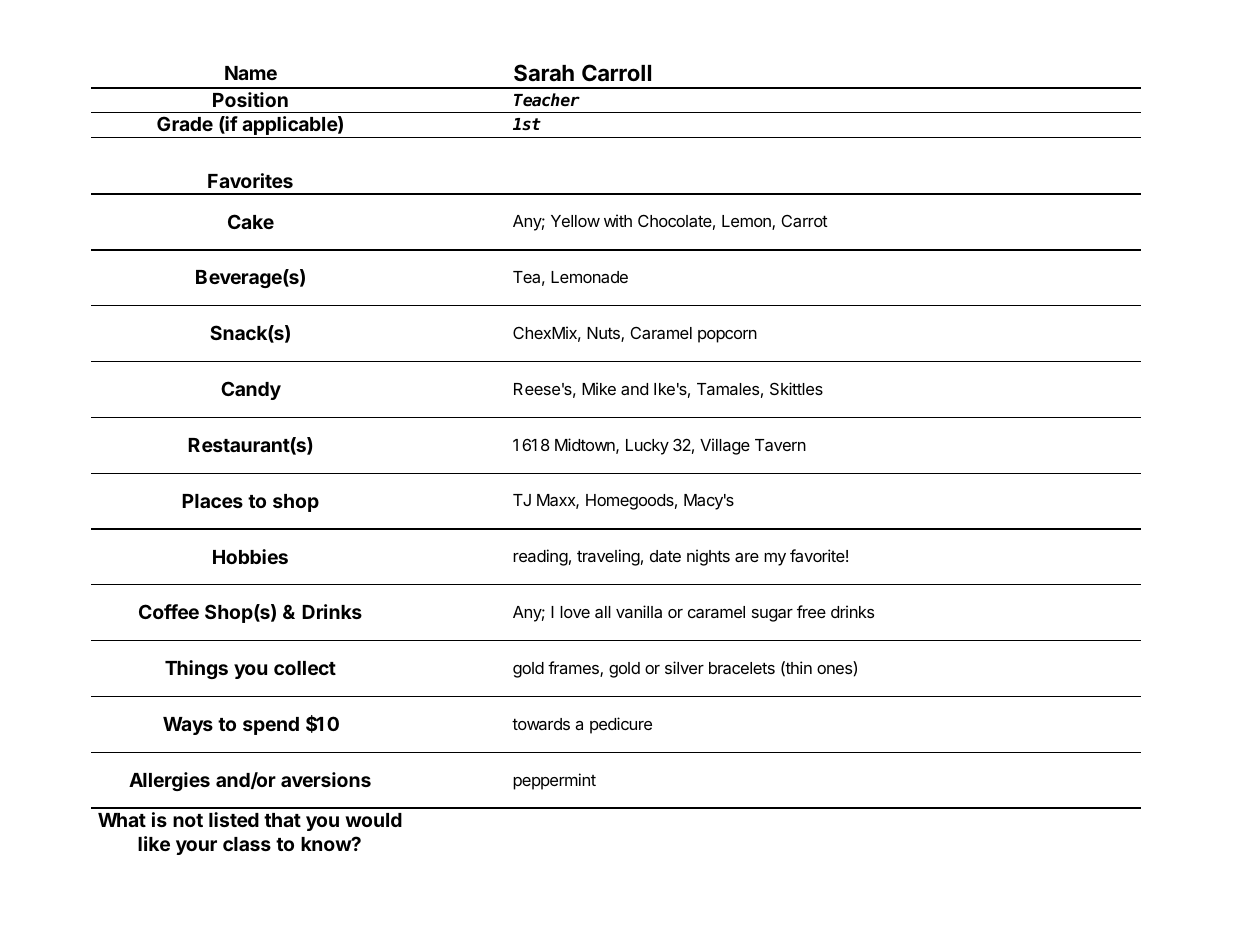  Describe the element at coordinates (616, 72) in the screenshot. I see `Carroll` at that location.
